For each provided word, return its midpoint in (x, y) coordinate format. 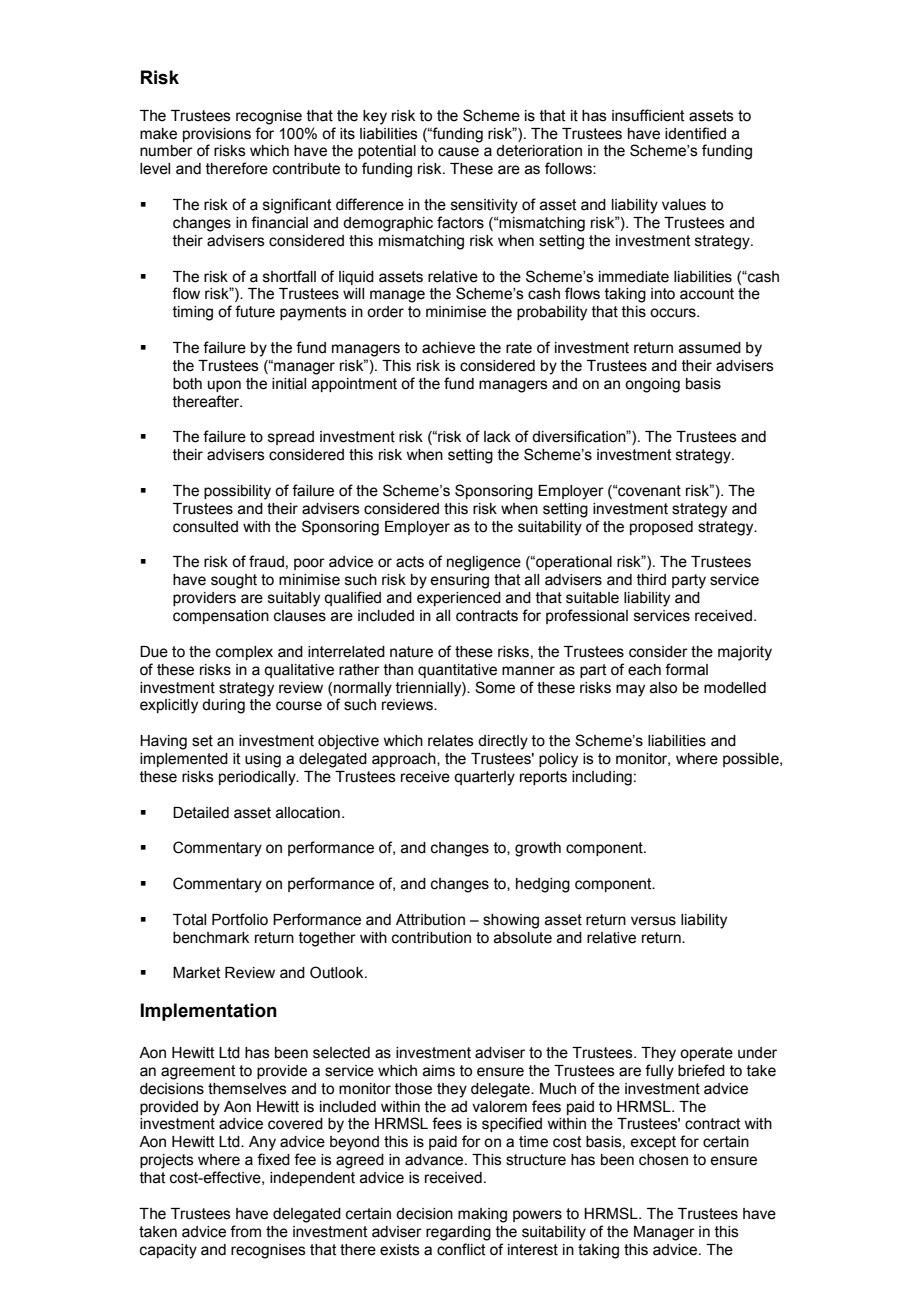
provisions (217, 135)
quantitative (457, 671)
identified (695, 133)
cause (458, 152)
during (223, 706)
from (245, 1231)
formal (686, 669)
